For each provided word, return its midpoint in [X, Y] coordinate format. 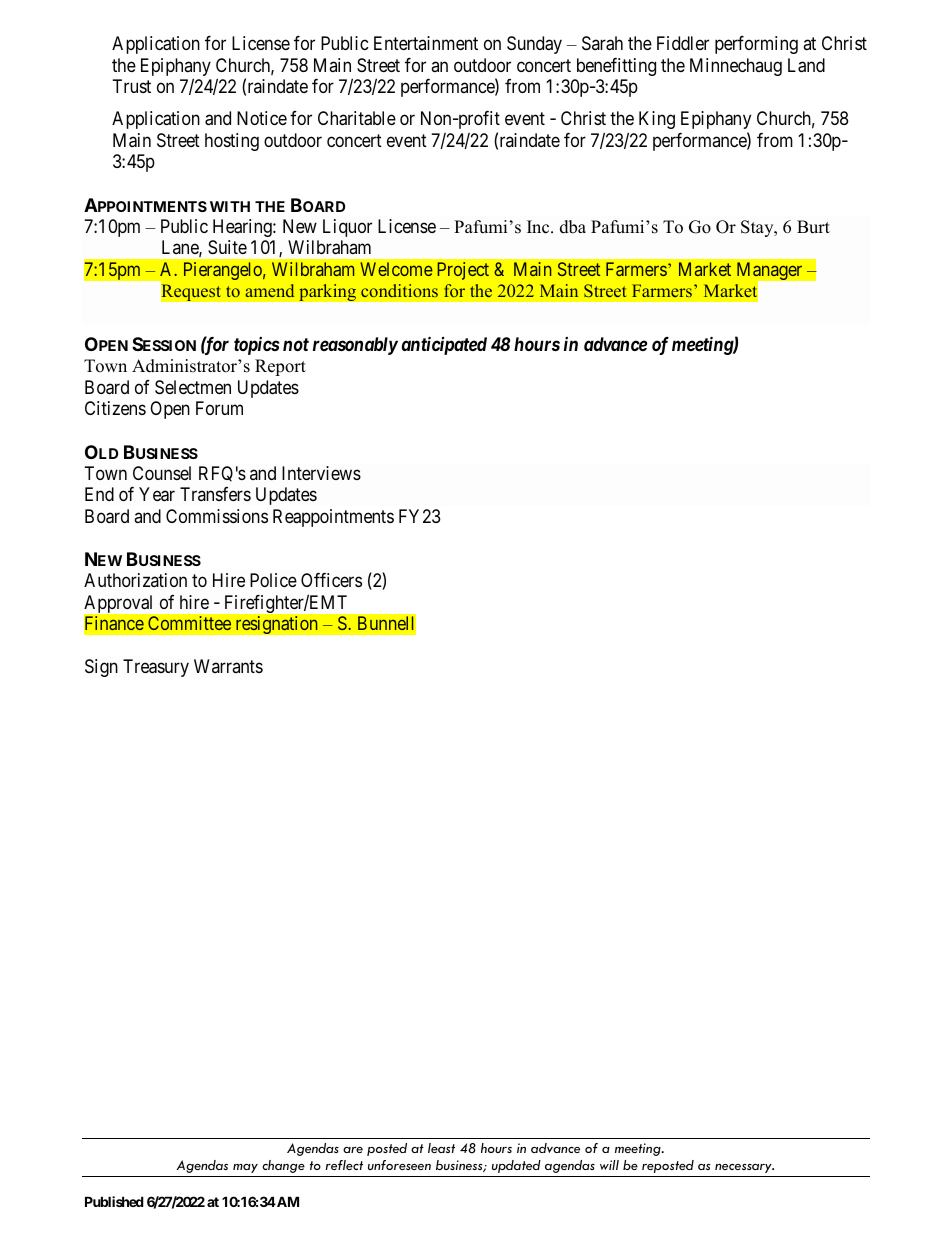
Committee [189, 623]
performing [756, 45]
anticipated [444, 345]
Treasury [156, 668]
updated [516, 1166]
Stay [758, 228]
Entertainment [426, 43]
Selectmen [193, 387]
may [245, 1168]
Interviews [321, 473]
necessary [744, 1168]
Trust [132, 86]
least [441, 1148]
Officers [331, 580]
